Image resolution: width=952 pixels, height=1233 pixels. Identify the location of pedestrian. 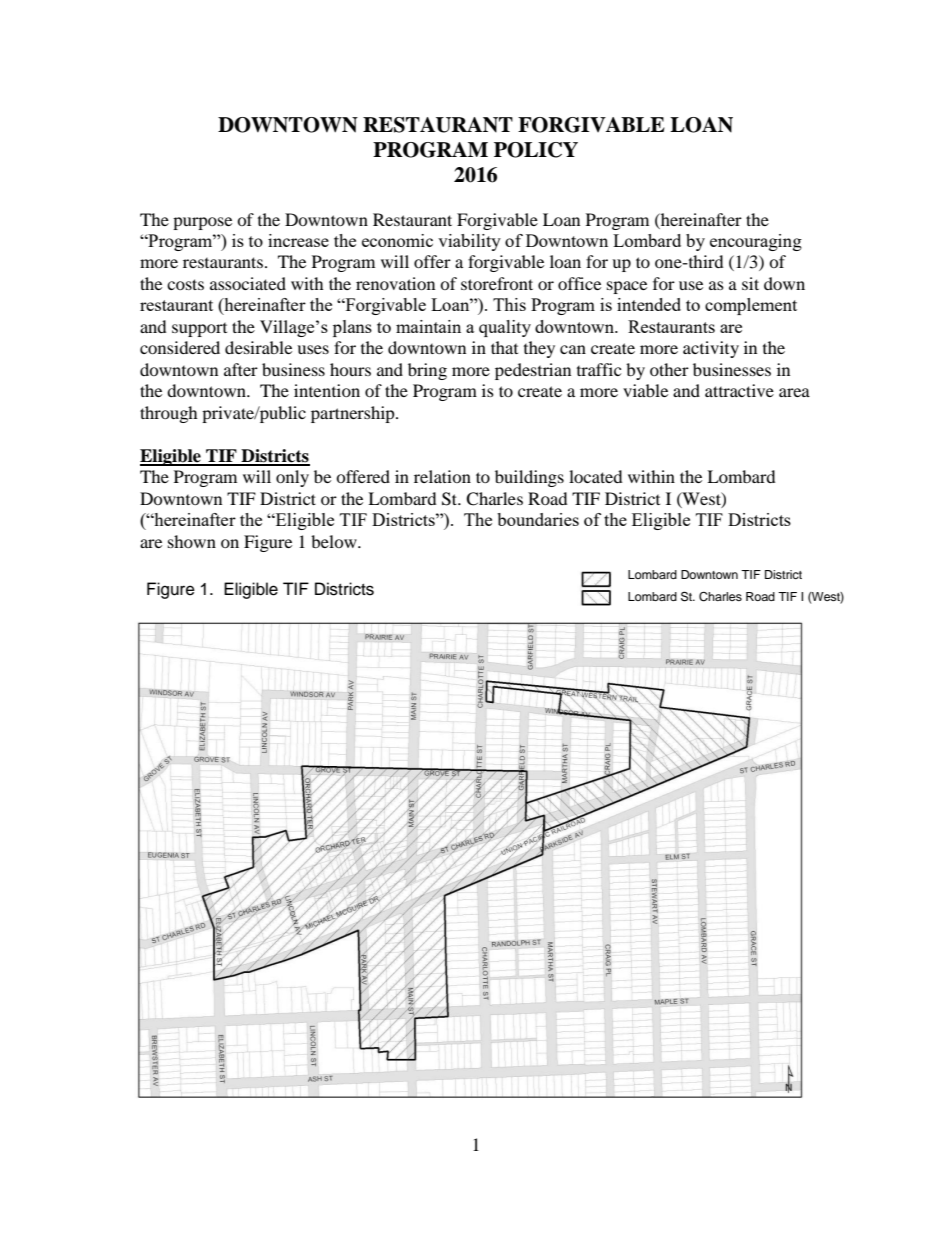
(533, 371).
